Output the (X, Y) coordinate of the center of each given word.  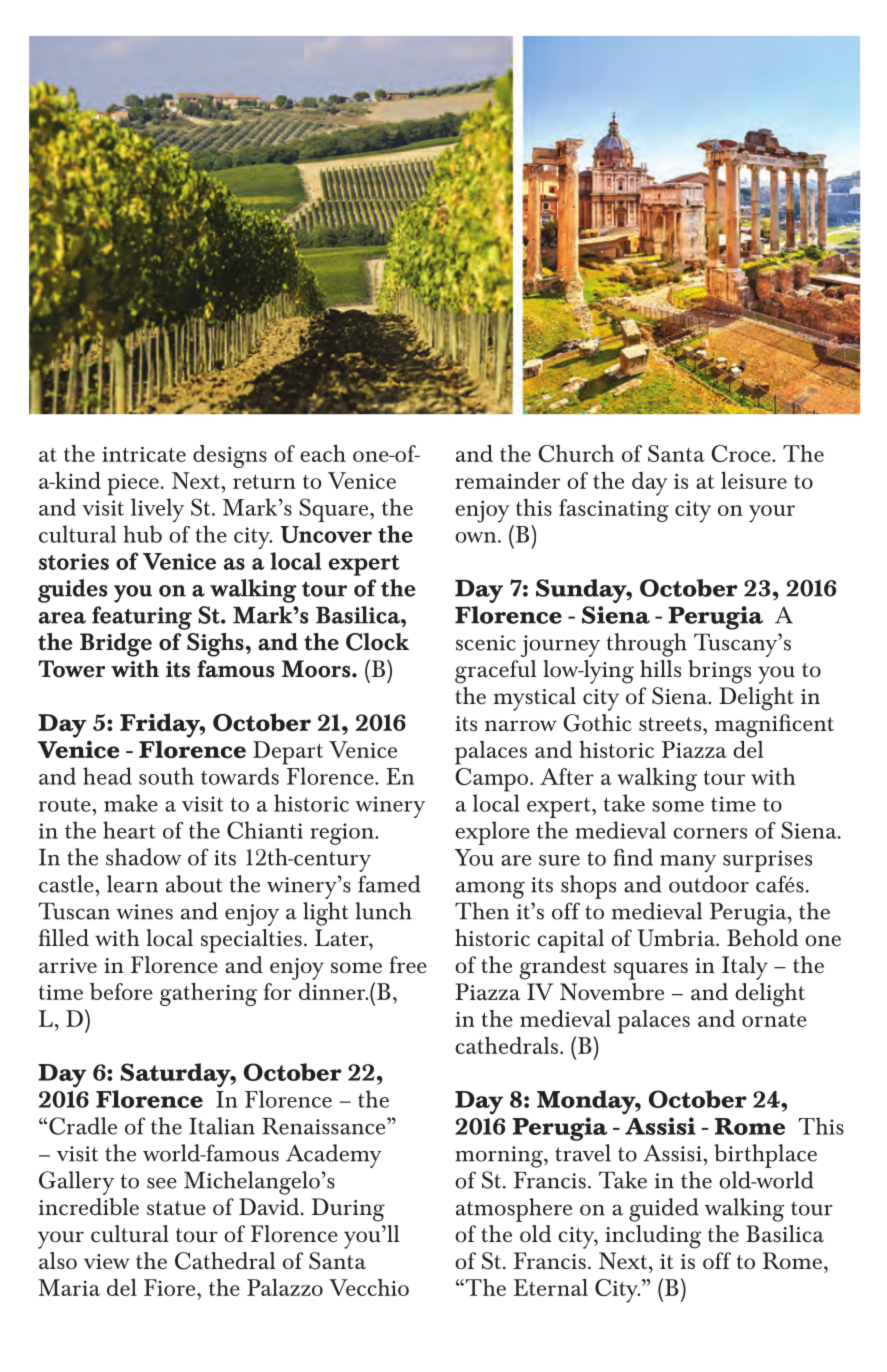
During (348, 1210)
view (107, 1262)
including (653, 1237)
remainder (507, 480)
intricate (144, 454)
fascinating (614, 510)
